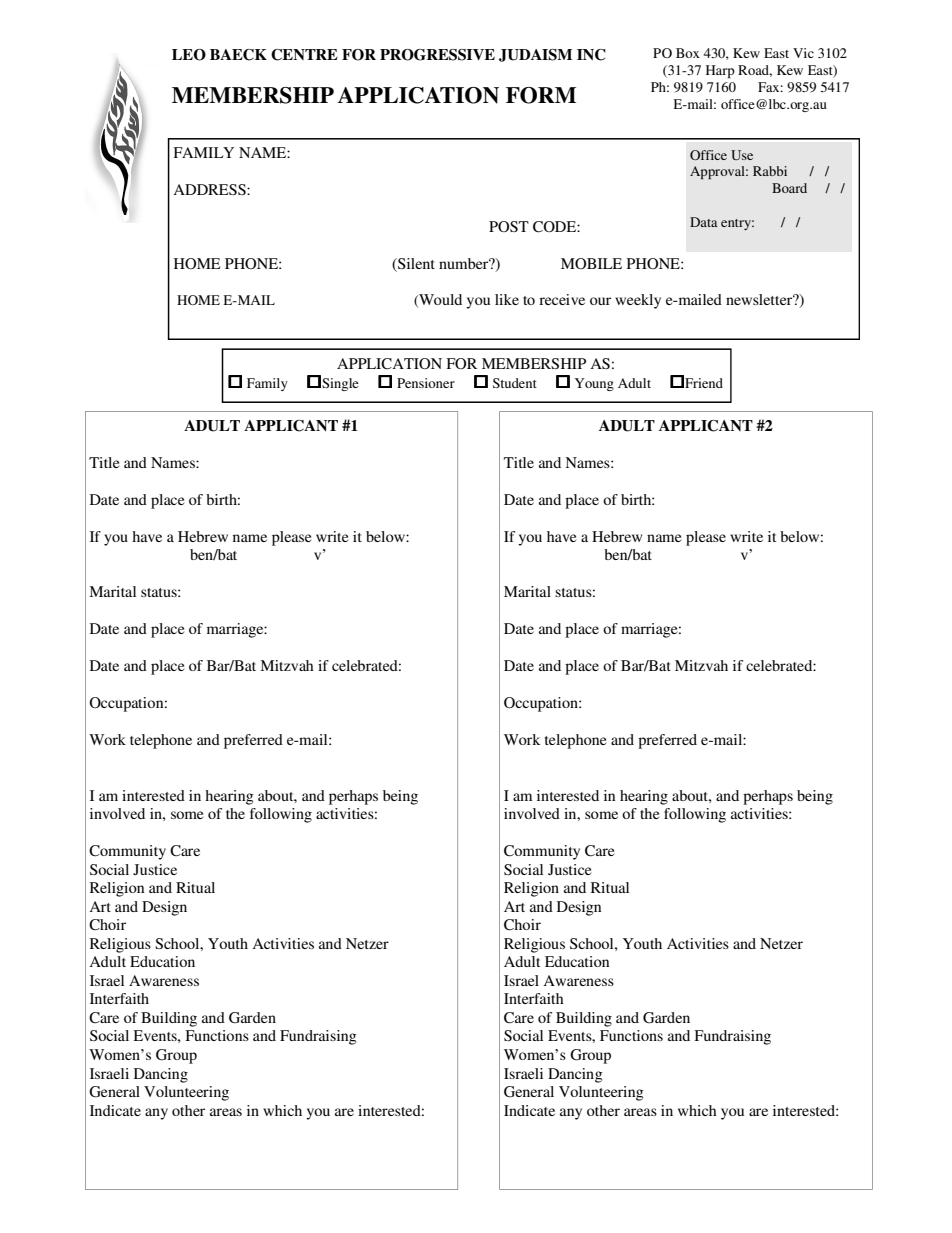 The height and width of the document is (1233, 952). Describe the element at coordinates (415, 265) in the document. I see `Silent` at that location.
